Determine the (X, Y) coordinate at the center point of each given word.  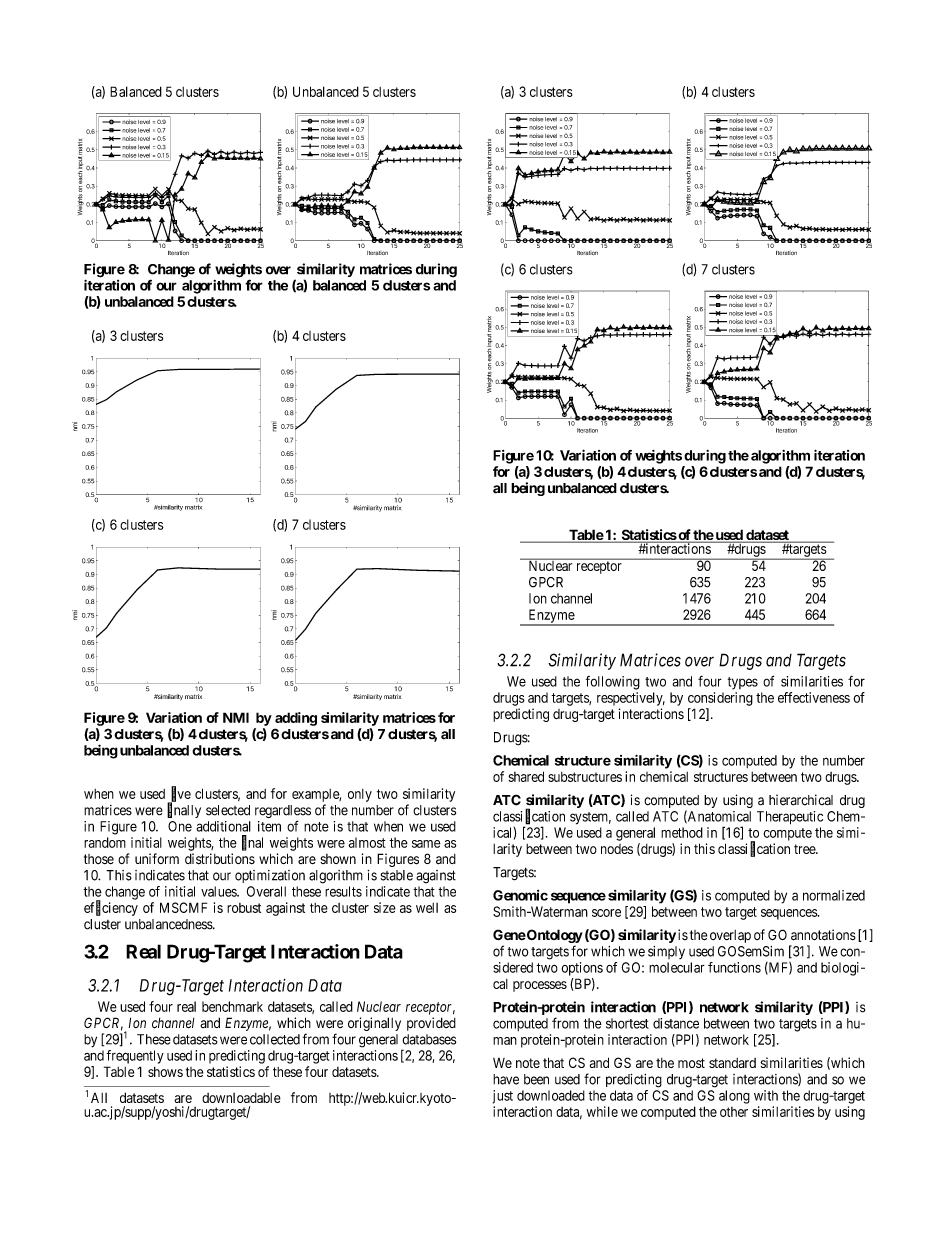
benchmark (232, 1006)
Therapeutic (790, 818)
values (219, 891)
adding (296, 719)
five (181, 794)
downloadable (241, 1098)
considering (720, 699)
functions (734, 967)
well (427, 908)
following (613, 683)
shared (526, 776)
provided (431, 1024)
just (503, 1097)
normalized (834, 895)
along (734, 1097)
